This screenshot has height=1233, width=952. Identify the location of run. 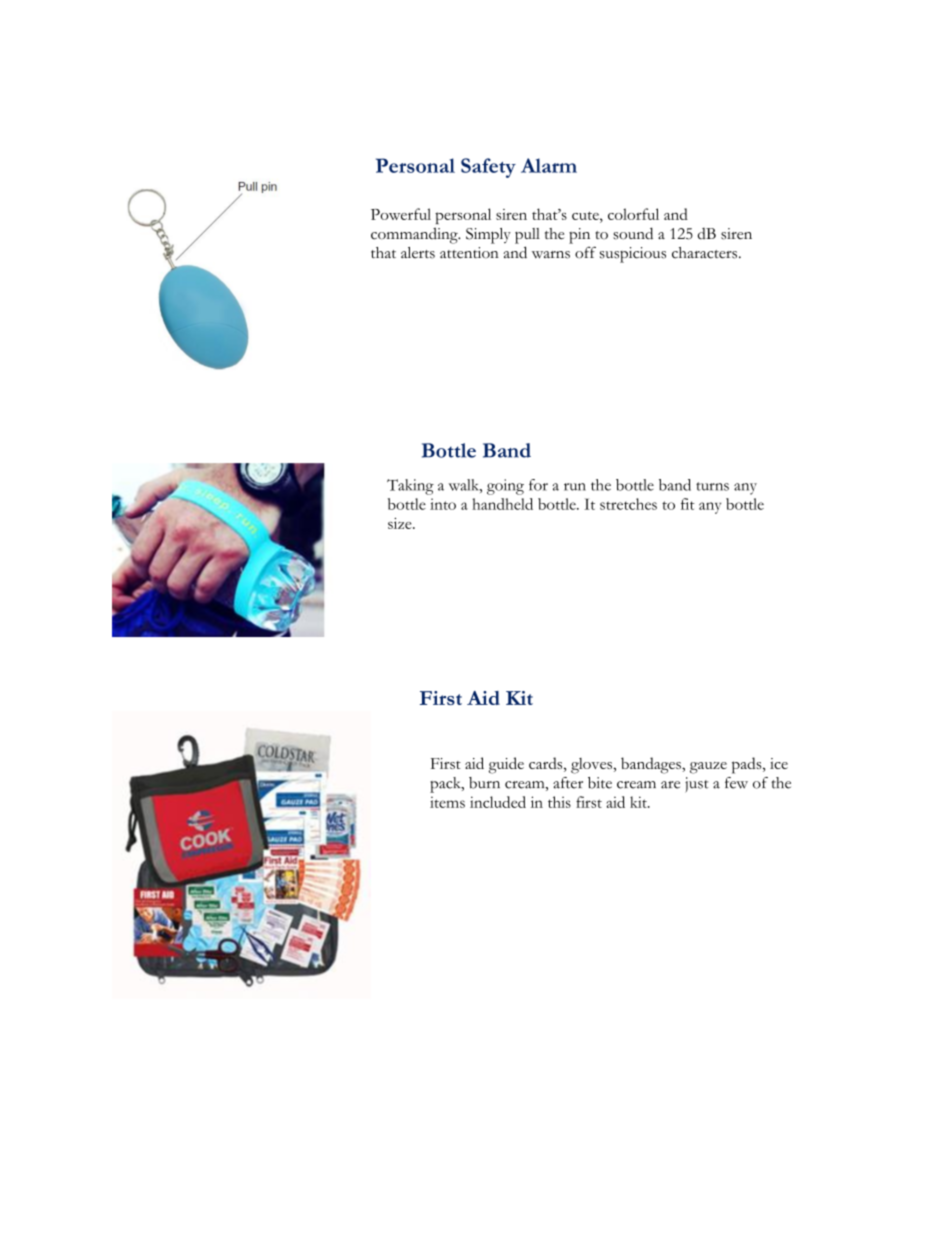
(575, 487).
